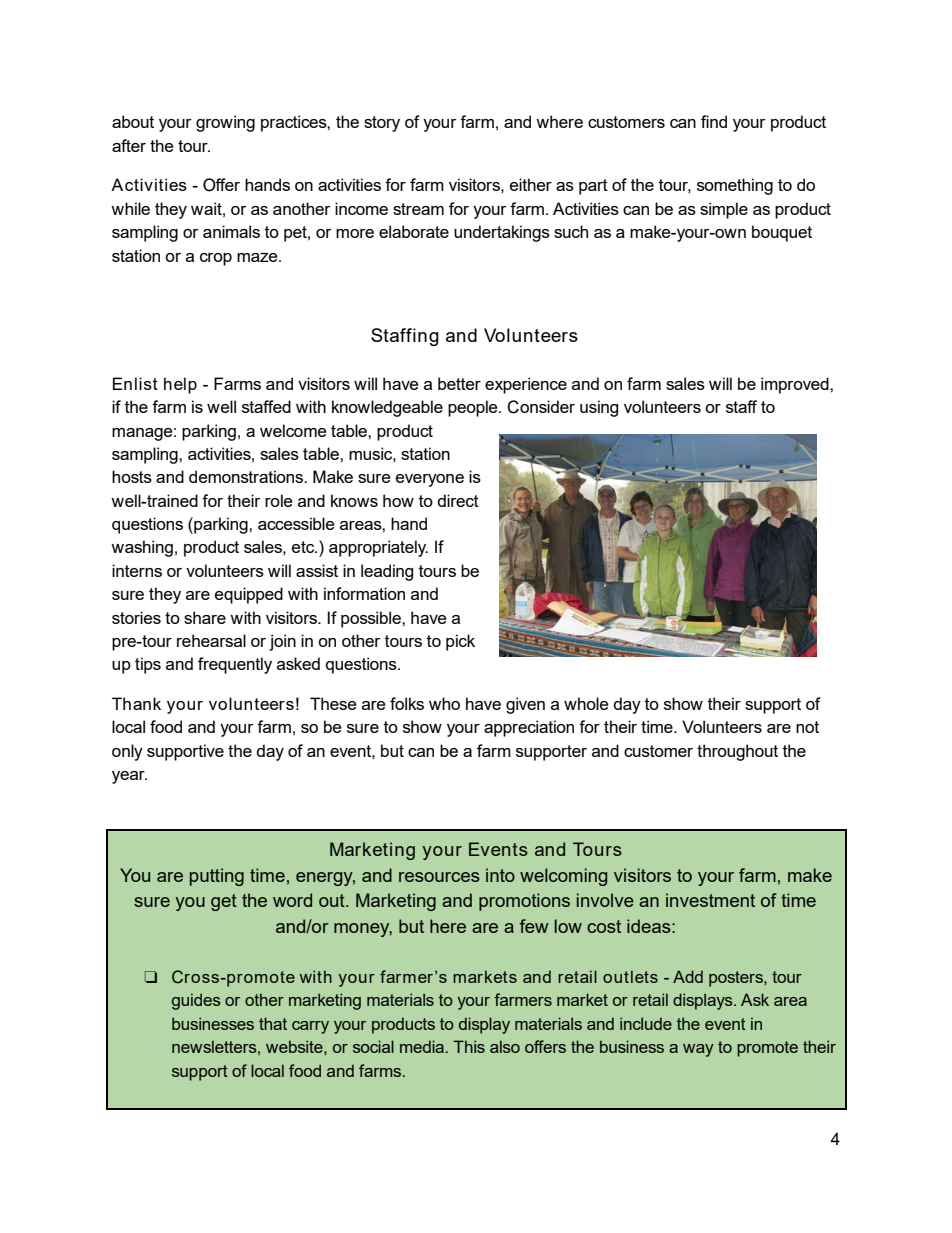  What do you see at coordinates (247, 476) in the document?
I see `demonstrations` at bounding box center [247, 476].
